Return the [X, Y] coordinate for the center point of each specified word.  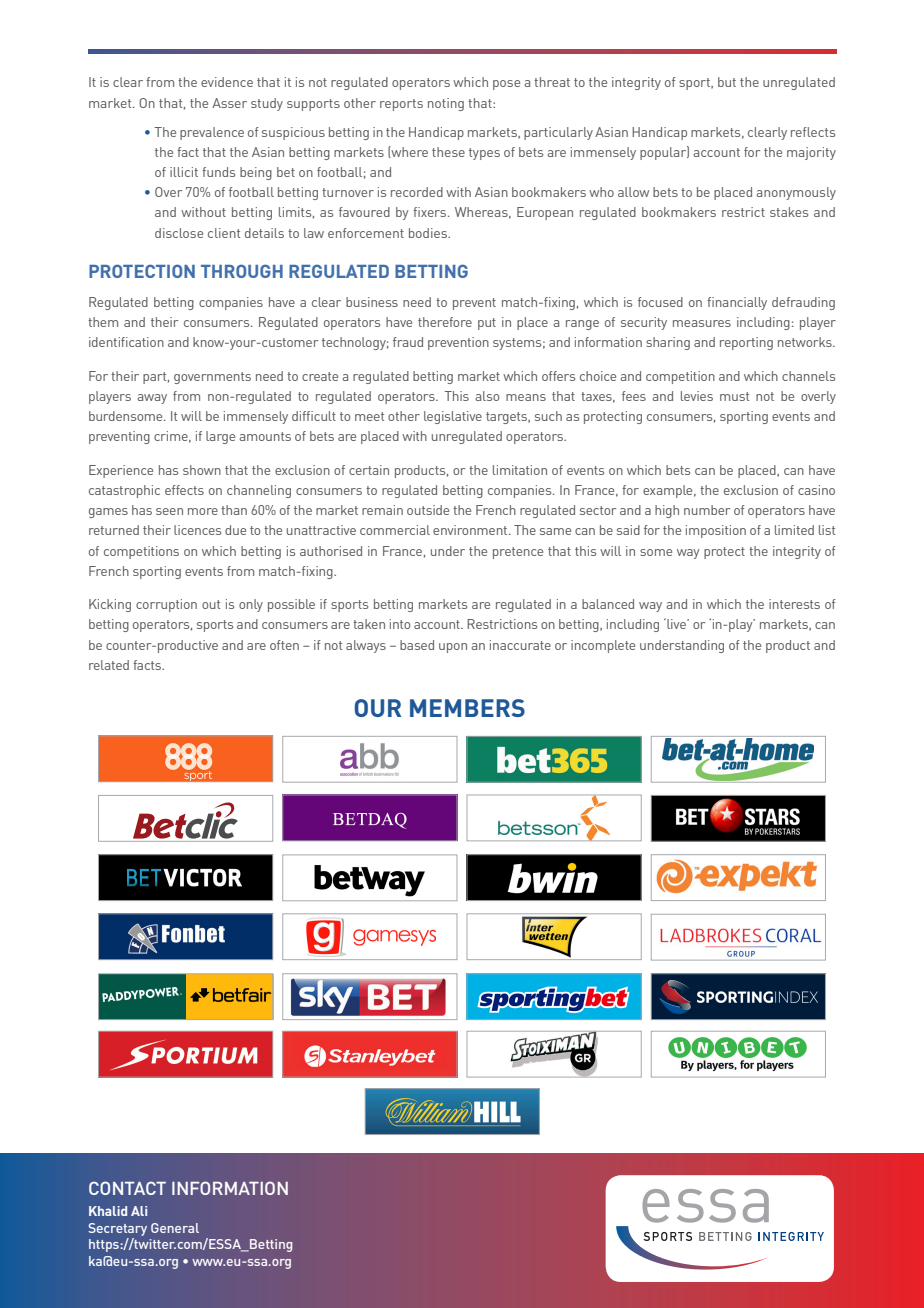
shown [202, 470]
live [676, 623]
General [175, 1228]
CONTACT [127, 1188]
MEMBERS [467, 708]
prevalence [212, 133]
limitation [520, 470]
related [109, 665]
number [707, 510]
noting [446, 104]
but [727, 82]
